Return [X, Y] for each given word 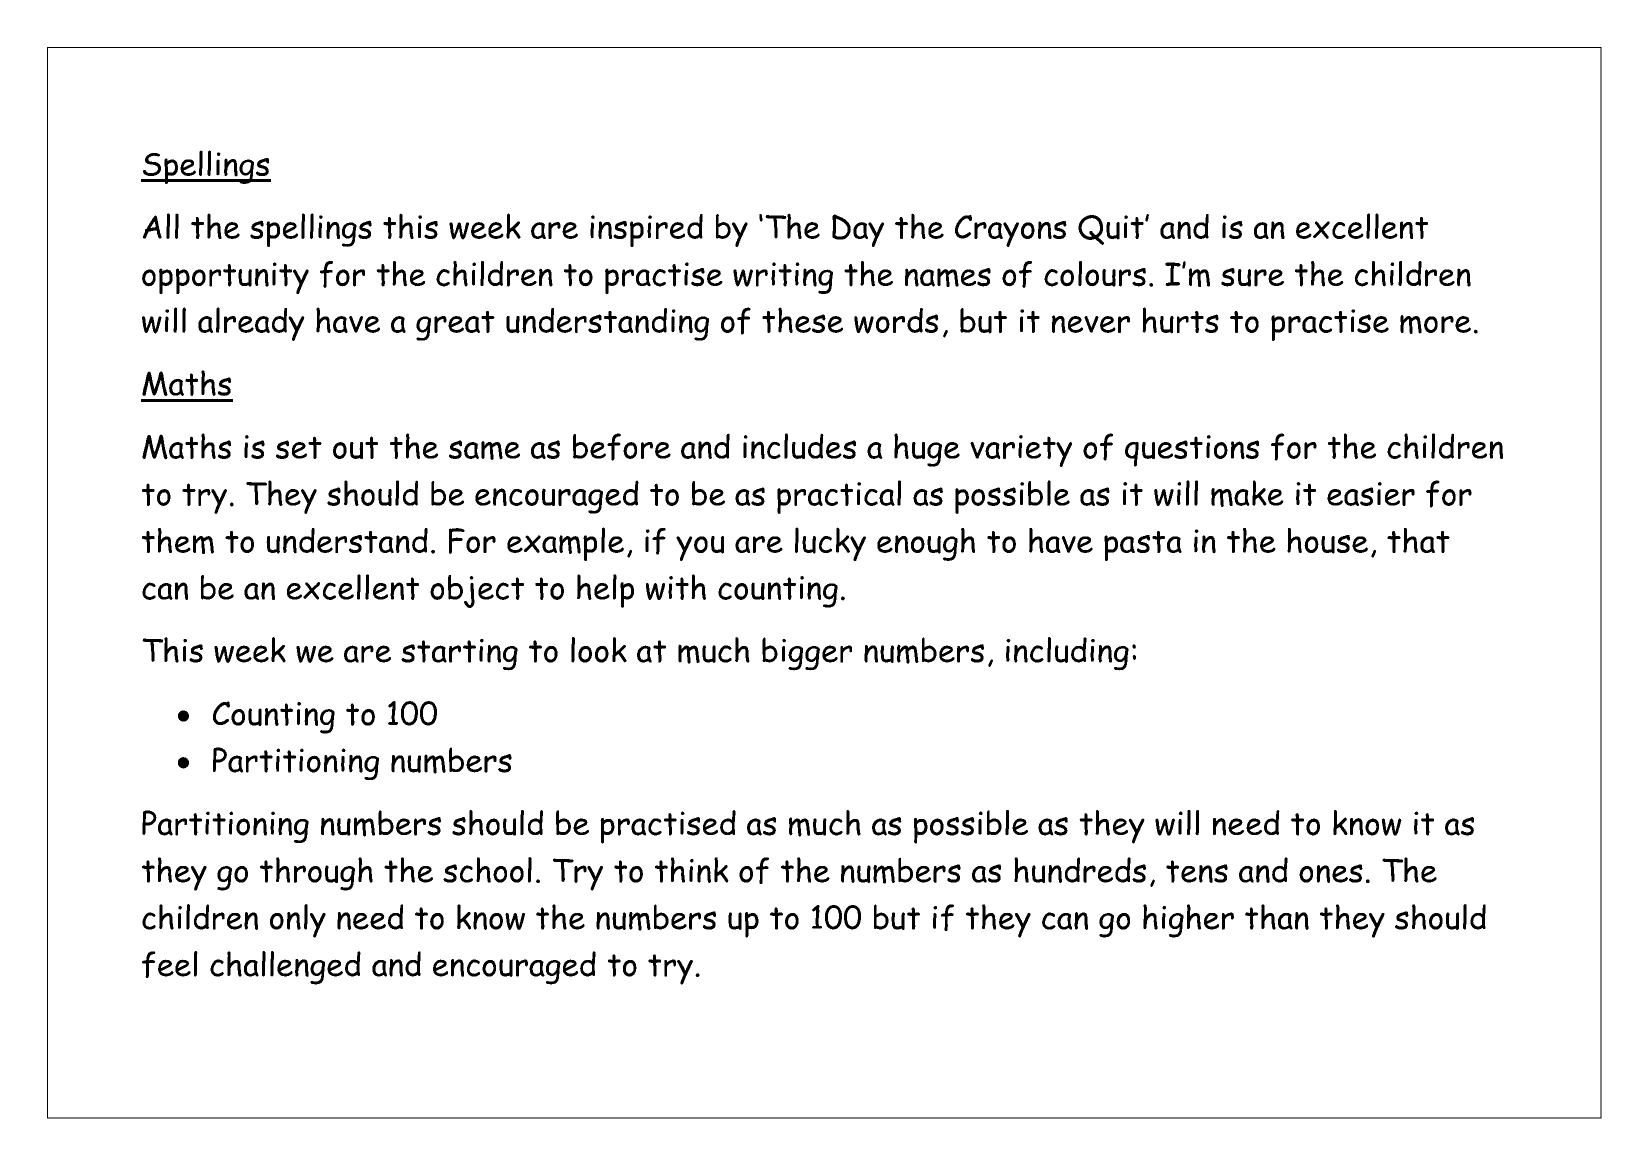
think [692, 870]
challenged [285, 968]
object [477, 591]
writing [783, 278]
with [676, 587]
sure [1252, 277]
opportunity [225, 278]
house [1327, 541]
